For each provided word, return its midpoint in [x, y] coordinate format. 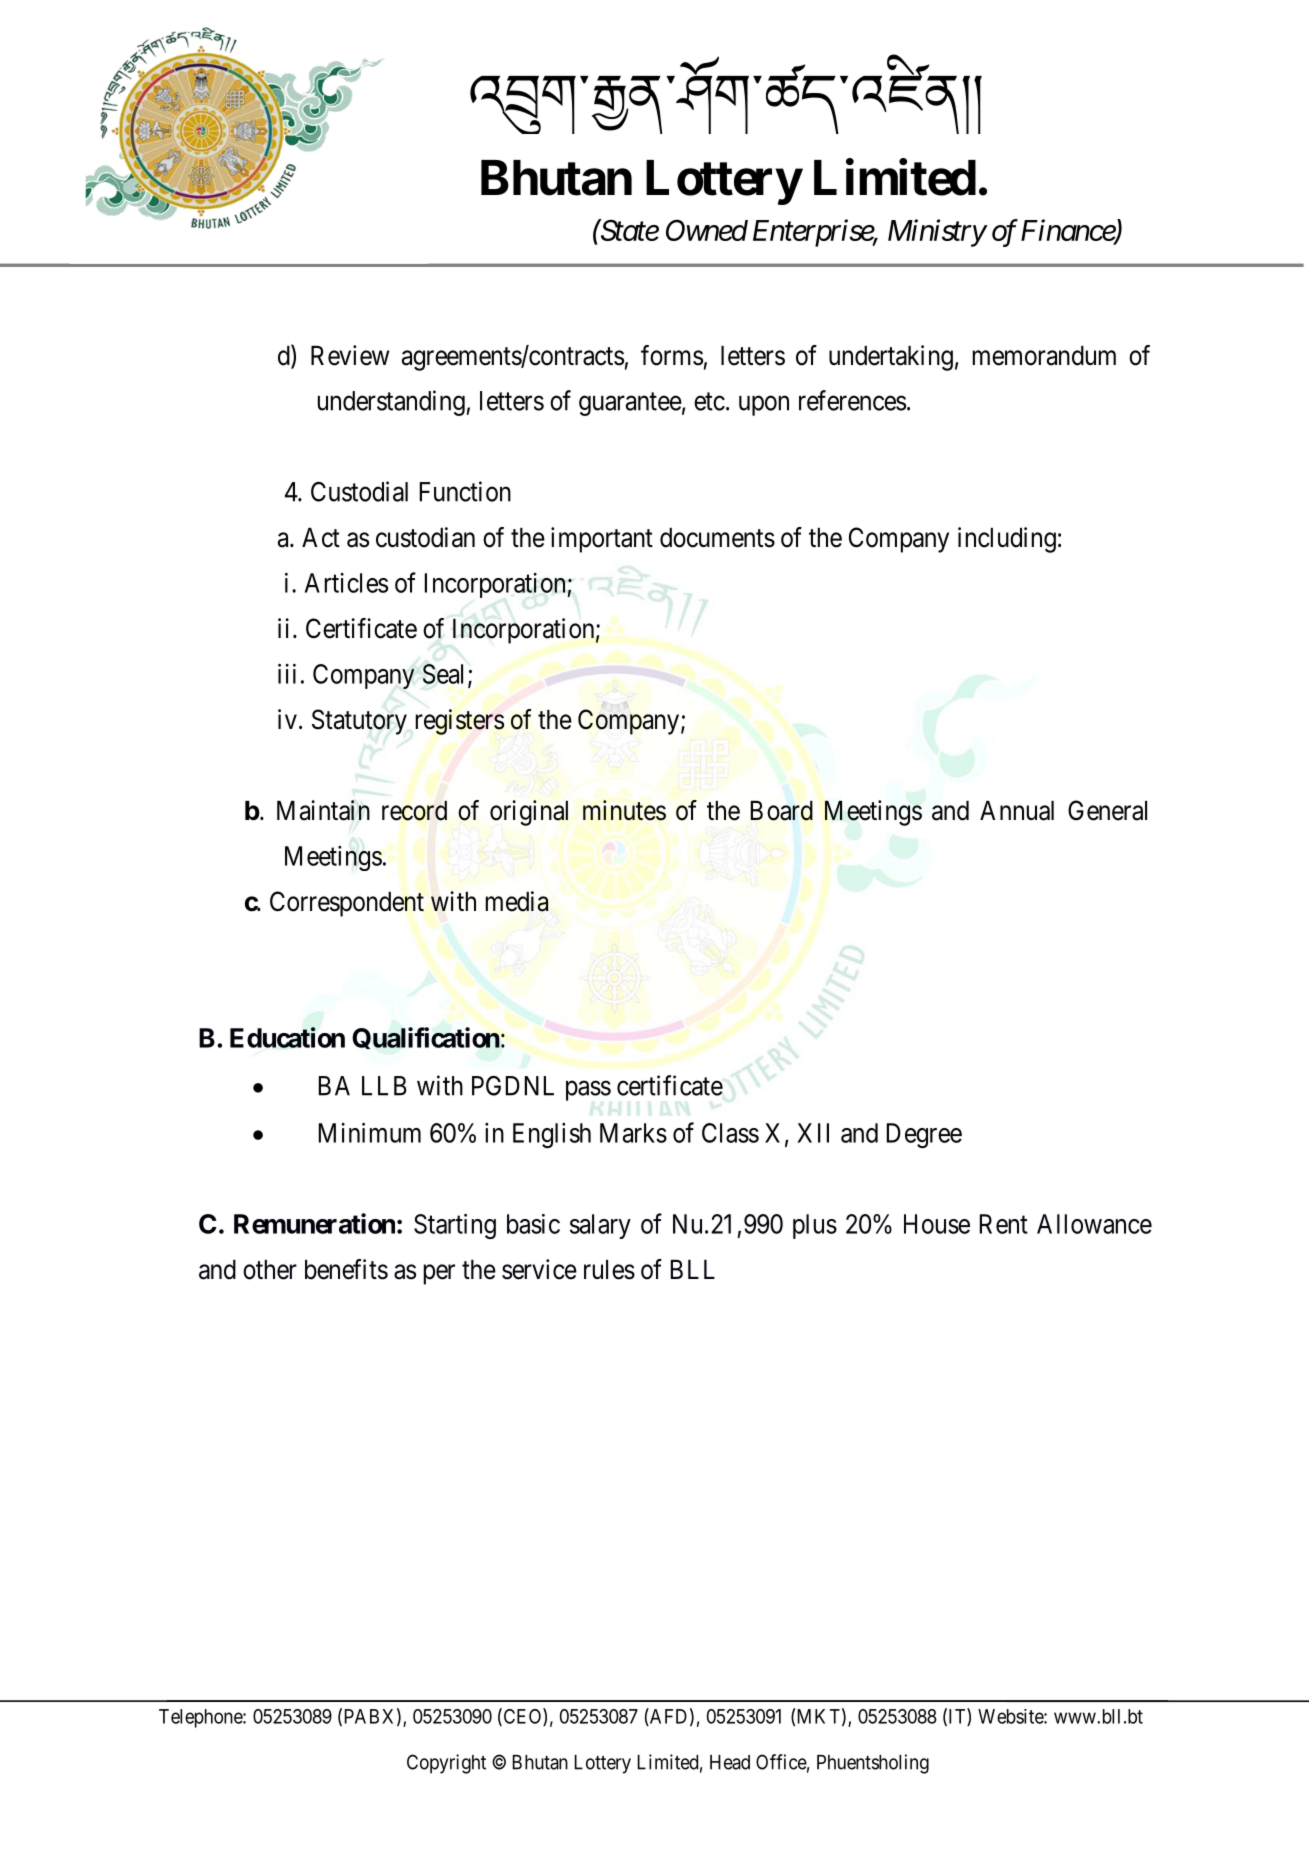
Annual [1017, 811]
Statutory [359, 722]
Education [287, 1037]
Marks [633, 1133]
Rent [1004, 1224]
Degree [924, 1135]
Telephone [201, 1718]
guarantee [630, 404]
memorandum [1044, 356]
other [270, 1270]
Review [350, 355]
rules [609, 1270]
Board [782, 811]
